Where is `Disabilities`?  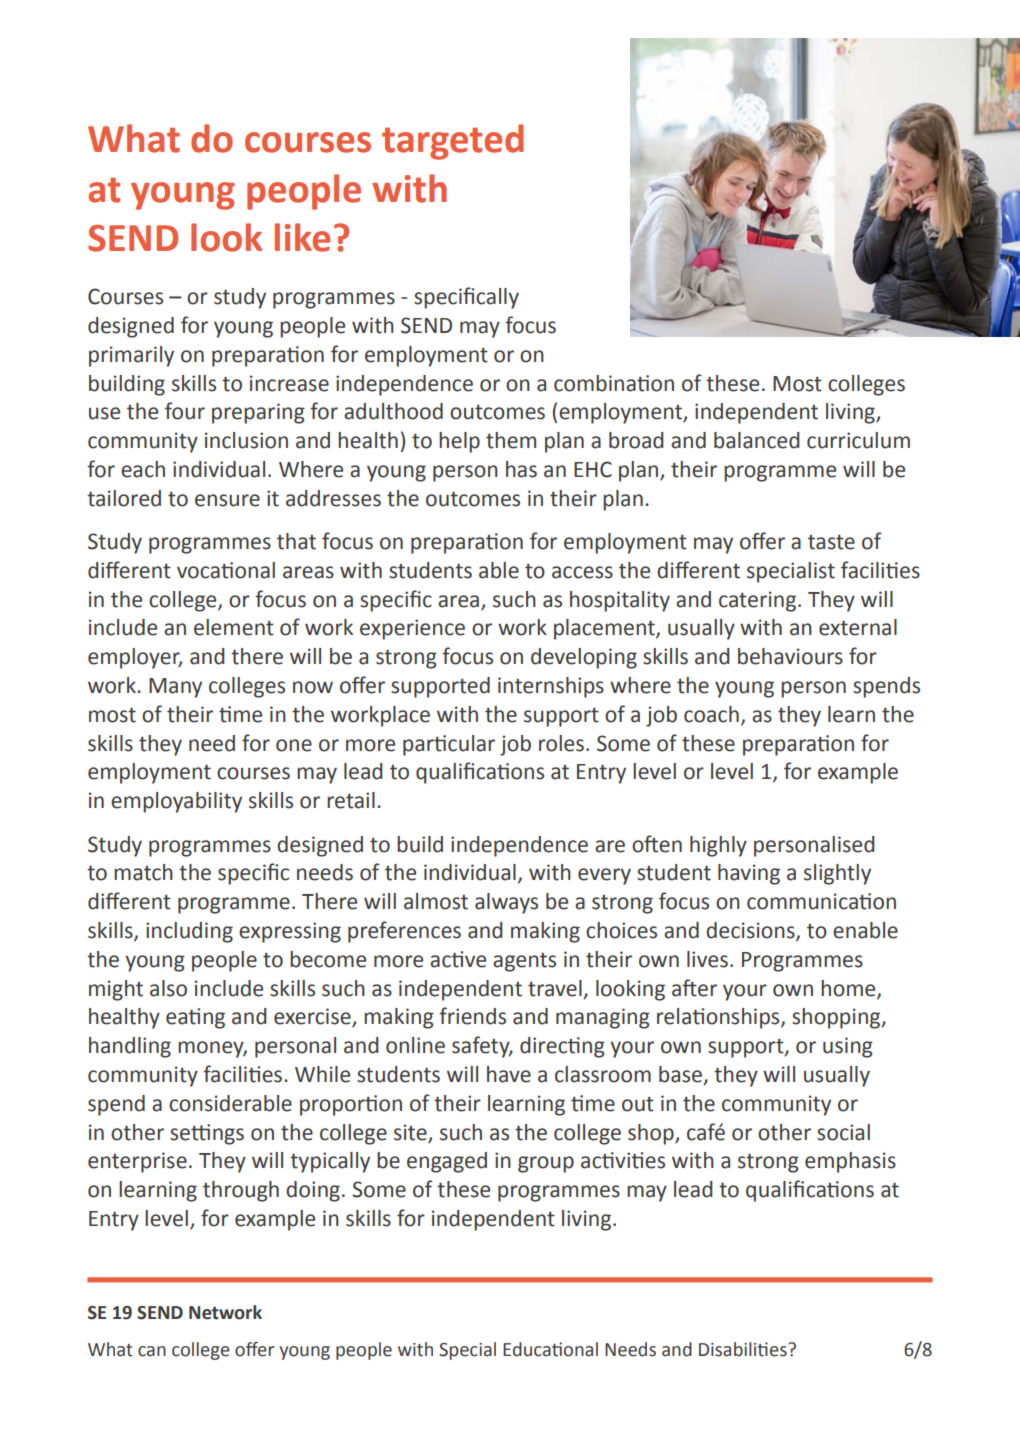
Disabilities is located at coordinates (744, 1349).
